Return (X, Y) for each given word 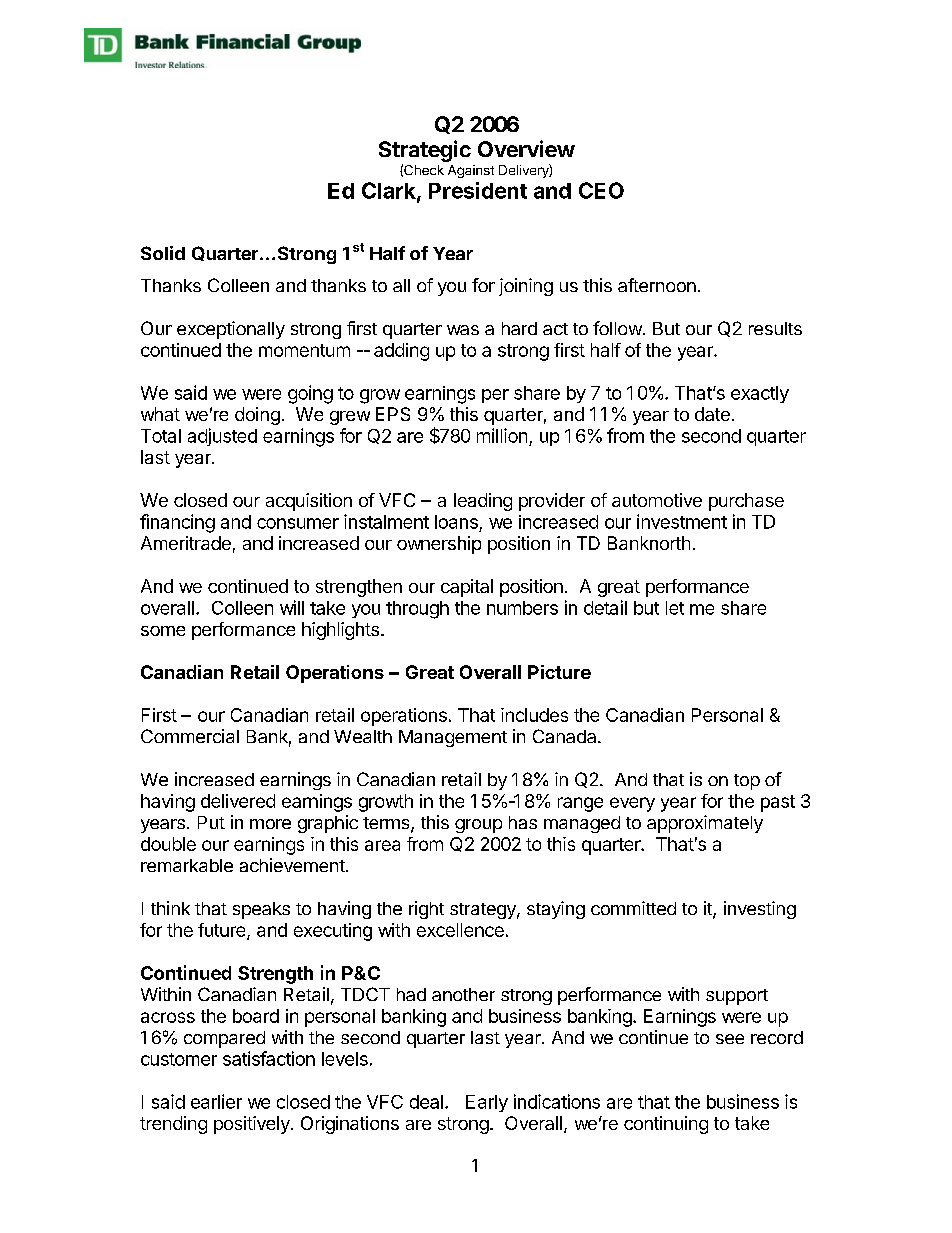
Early (487, 1103)
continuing (666, 1125)
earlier (216, 1101)
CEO (601, 190)
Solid (163, 253)
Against (471, 171)
